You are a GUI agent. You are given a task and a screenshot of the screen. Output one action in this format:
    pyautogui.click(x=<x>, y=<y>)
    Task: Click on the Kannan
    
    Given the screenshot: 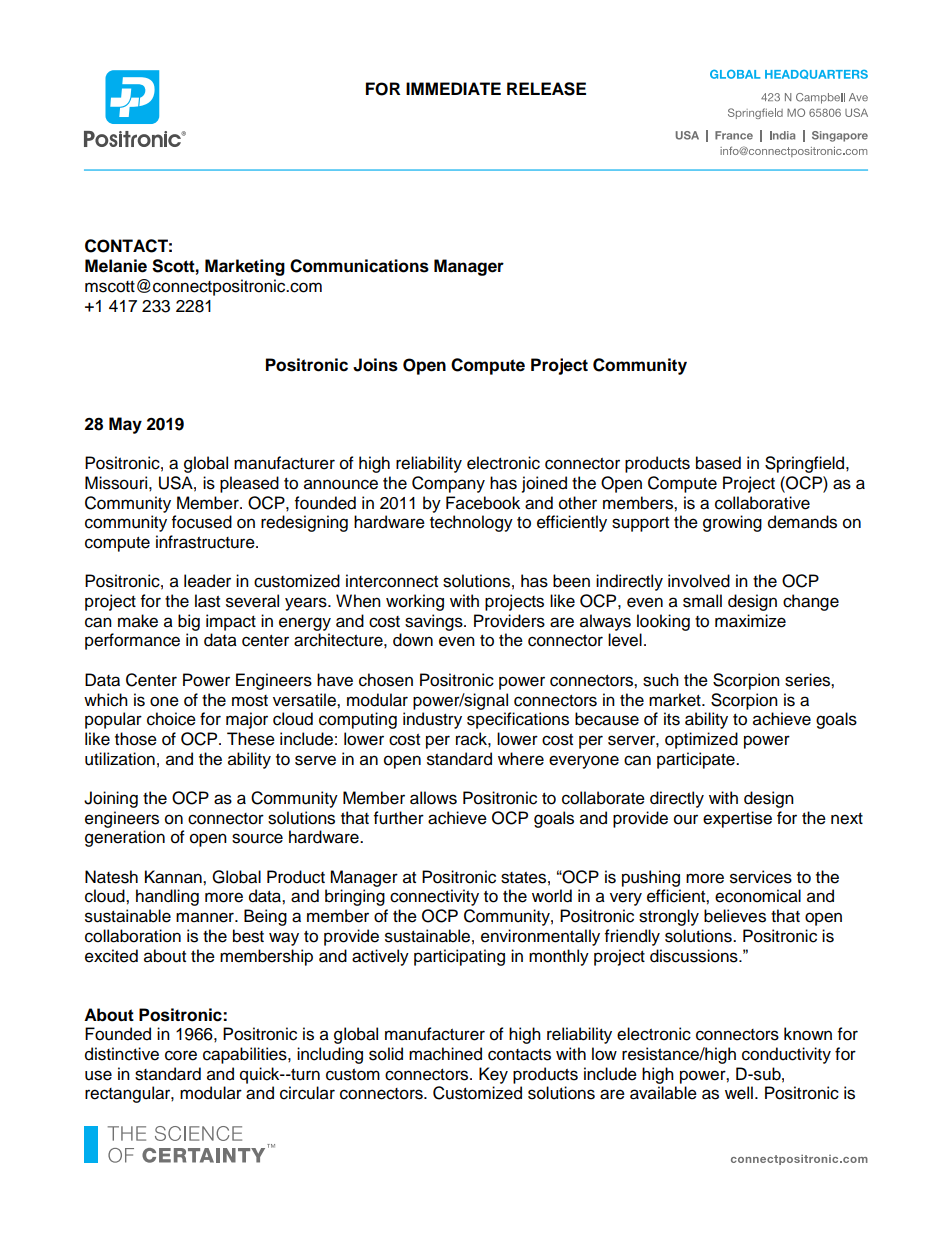 What is the action you would take?
    pyautogui.click(x=174, y=877)
